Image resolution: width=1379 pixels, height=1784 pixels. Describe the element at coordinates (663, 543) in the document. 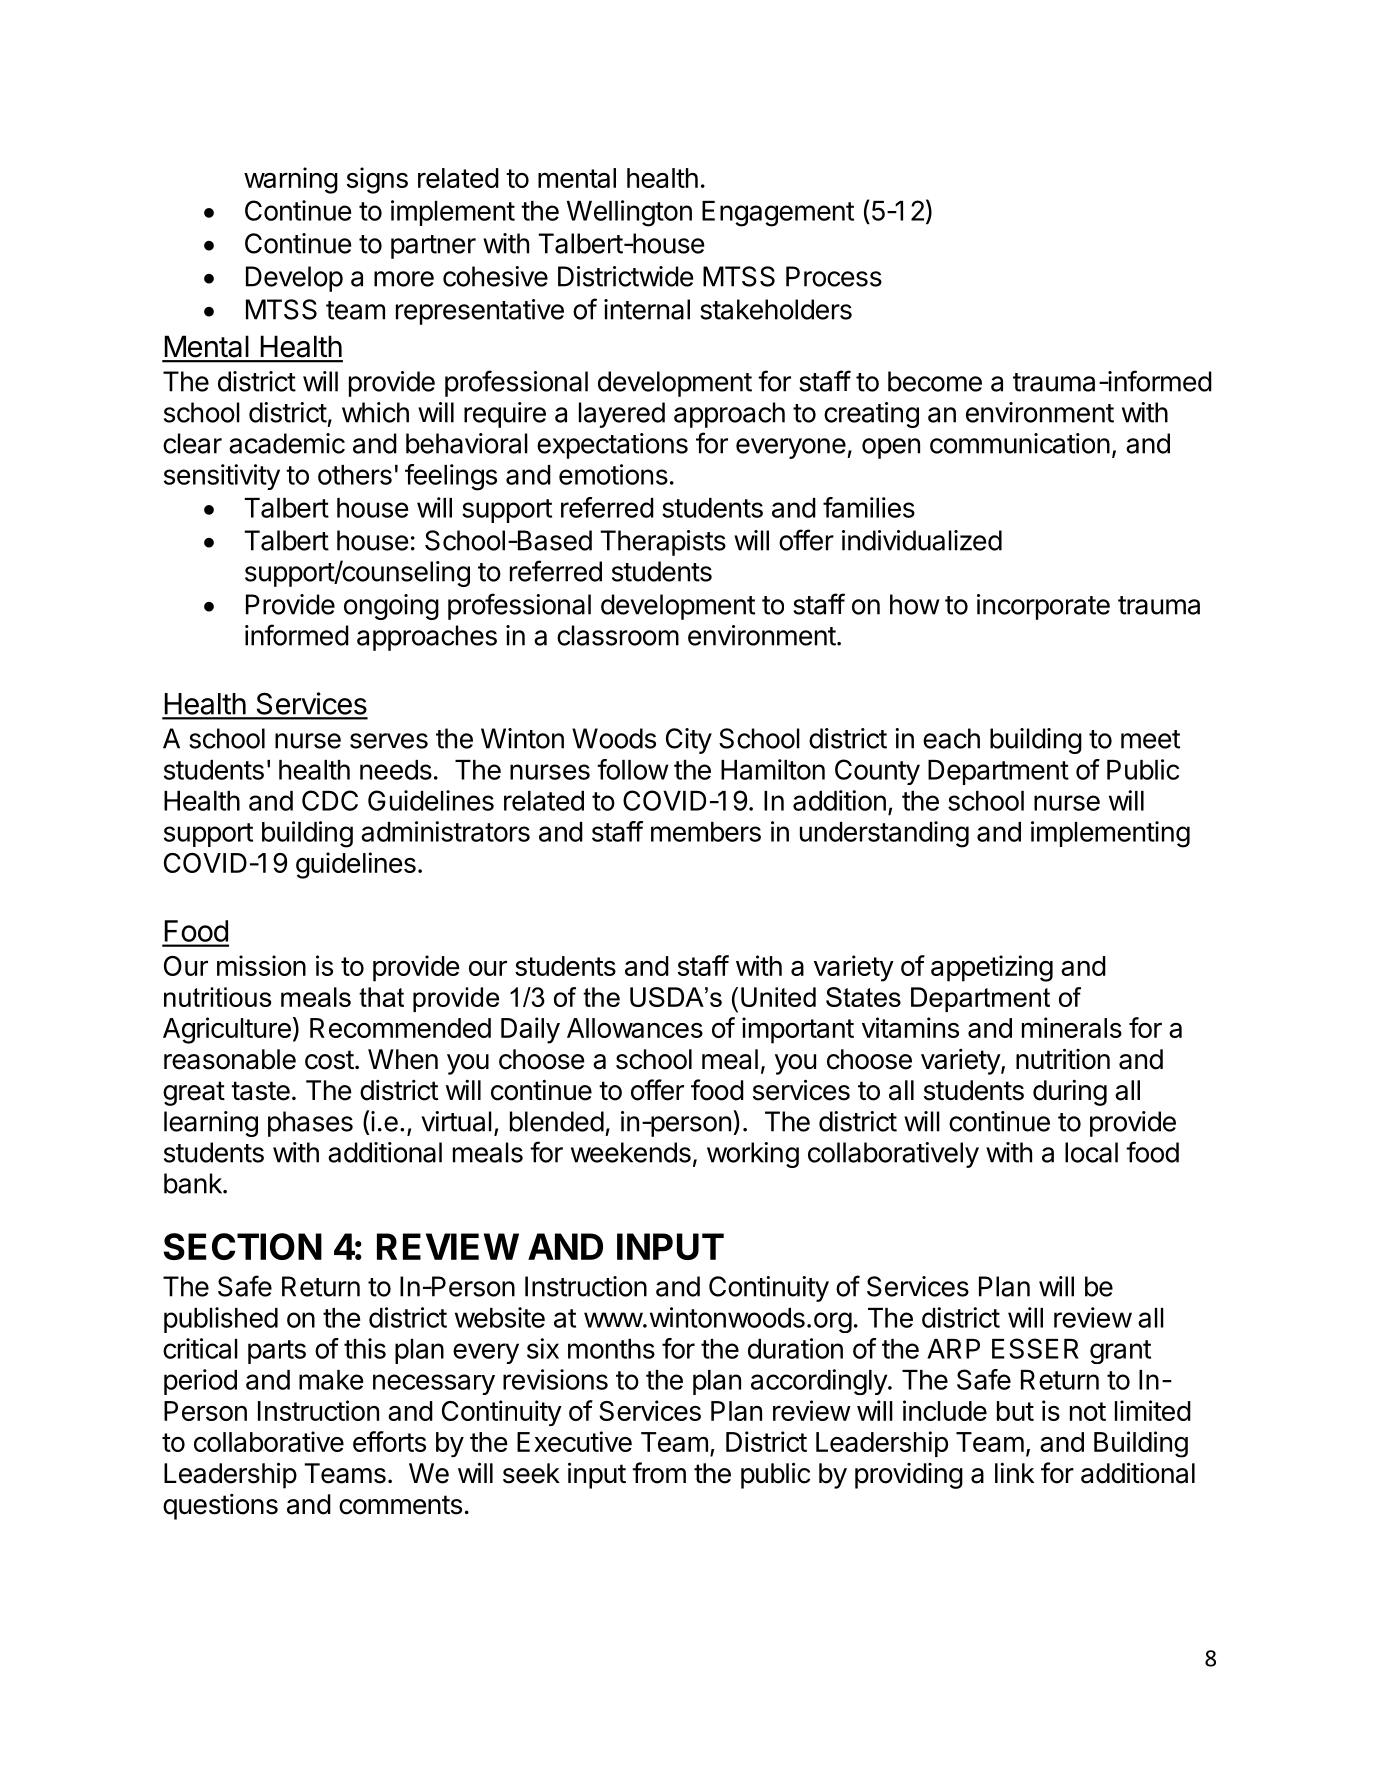

I see `Therapists` at that location.
